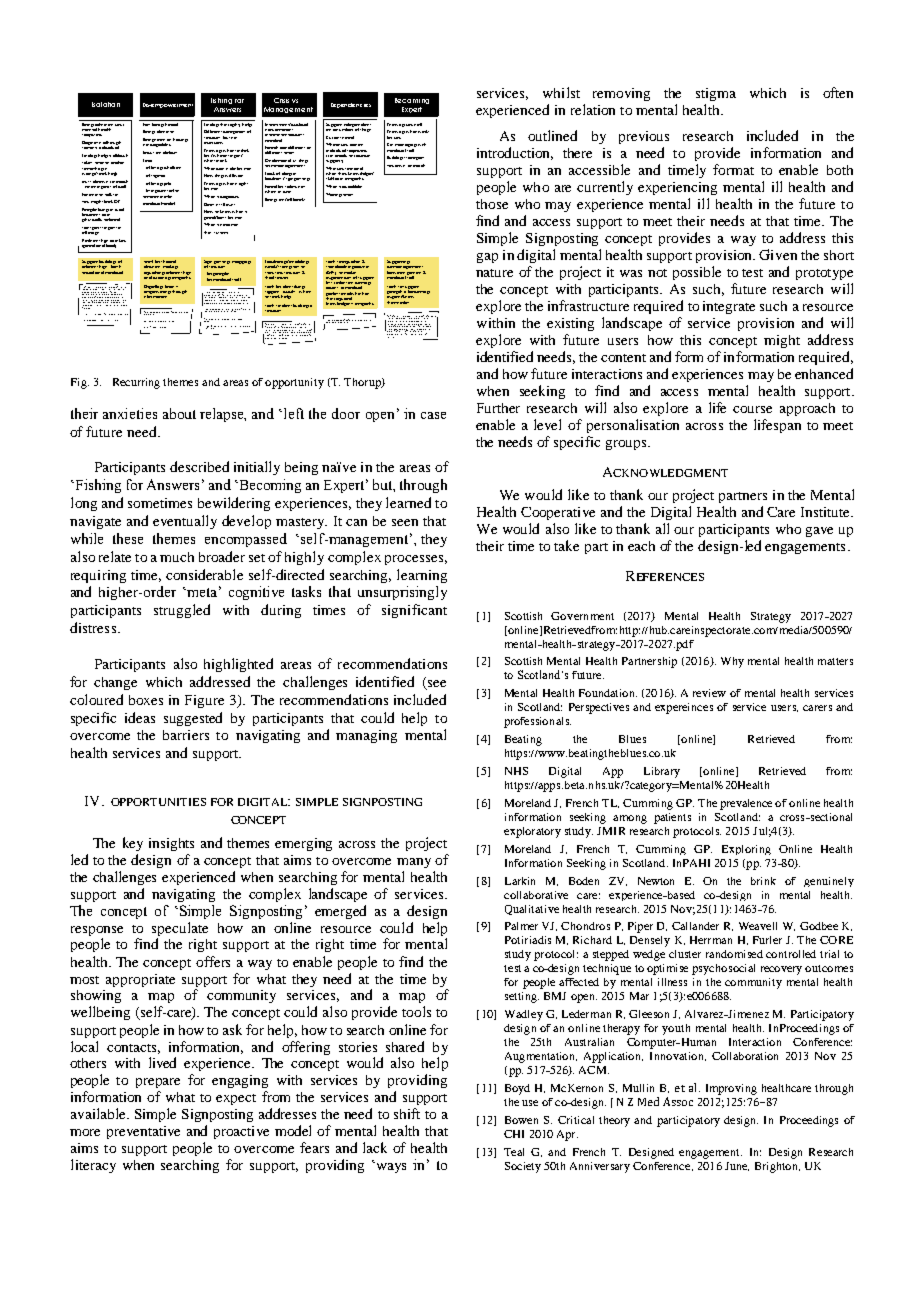 Image resolution: width=924 pixels, height=1308 pixels. I want to click on preventative, so click(143, 1132).
